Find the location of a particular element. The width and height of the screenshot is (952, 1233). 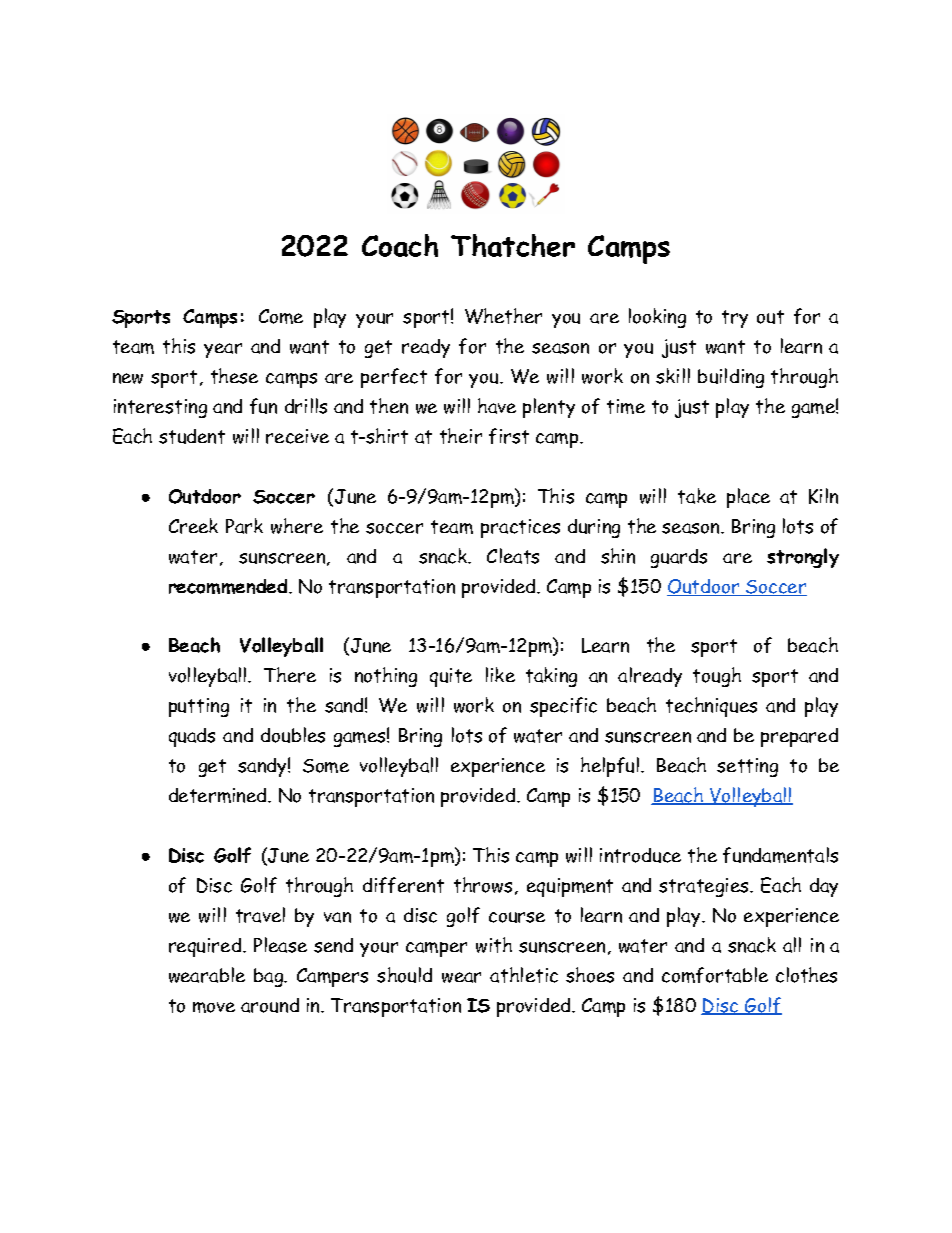

move is located at coordinates (214, 1007).
